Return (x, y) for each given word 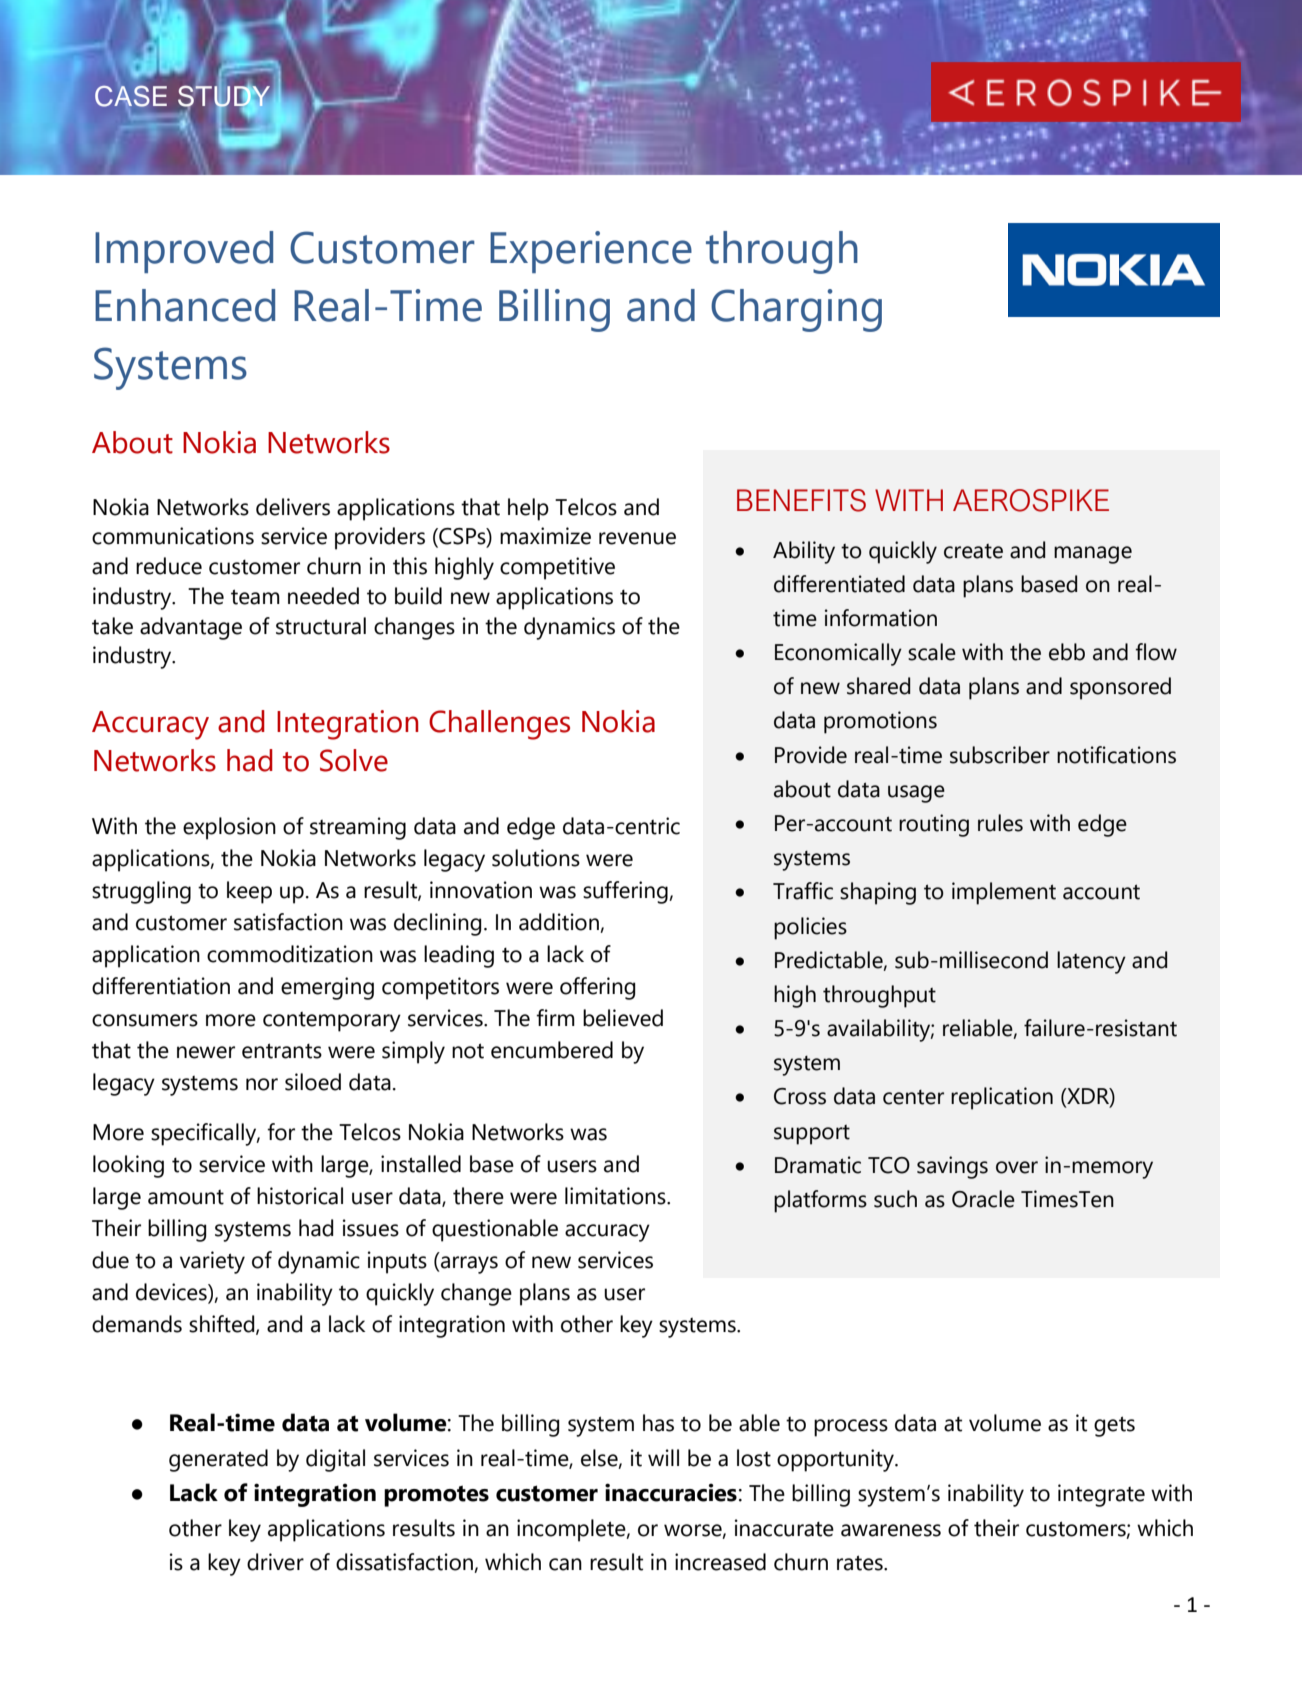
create (973, 551)
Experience (591, 252)
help (528, 509)
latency (1091, 962)
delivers (293, 507)
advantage (191, 628)
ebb (1067, 652)
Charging (796, 310)
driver (275, 1562)
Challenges (499, 725)
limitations (616, 1196)
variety (212, 1262)
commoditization (290, 954)
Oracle (983, 1199)
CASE (131, 96)
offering (598, 988)
